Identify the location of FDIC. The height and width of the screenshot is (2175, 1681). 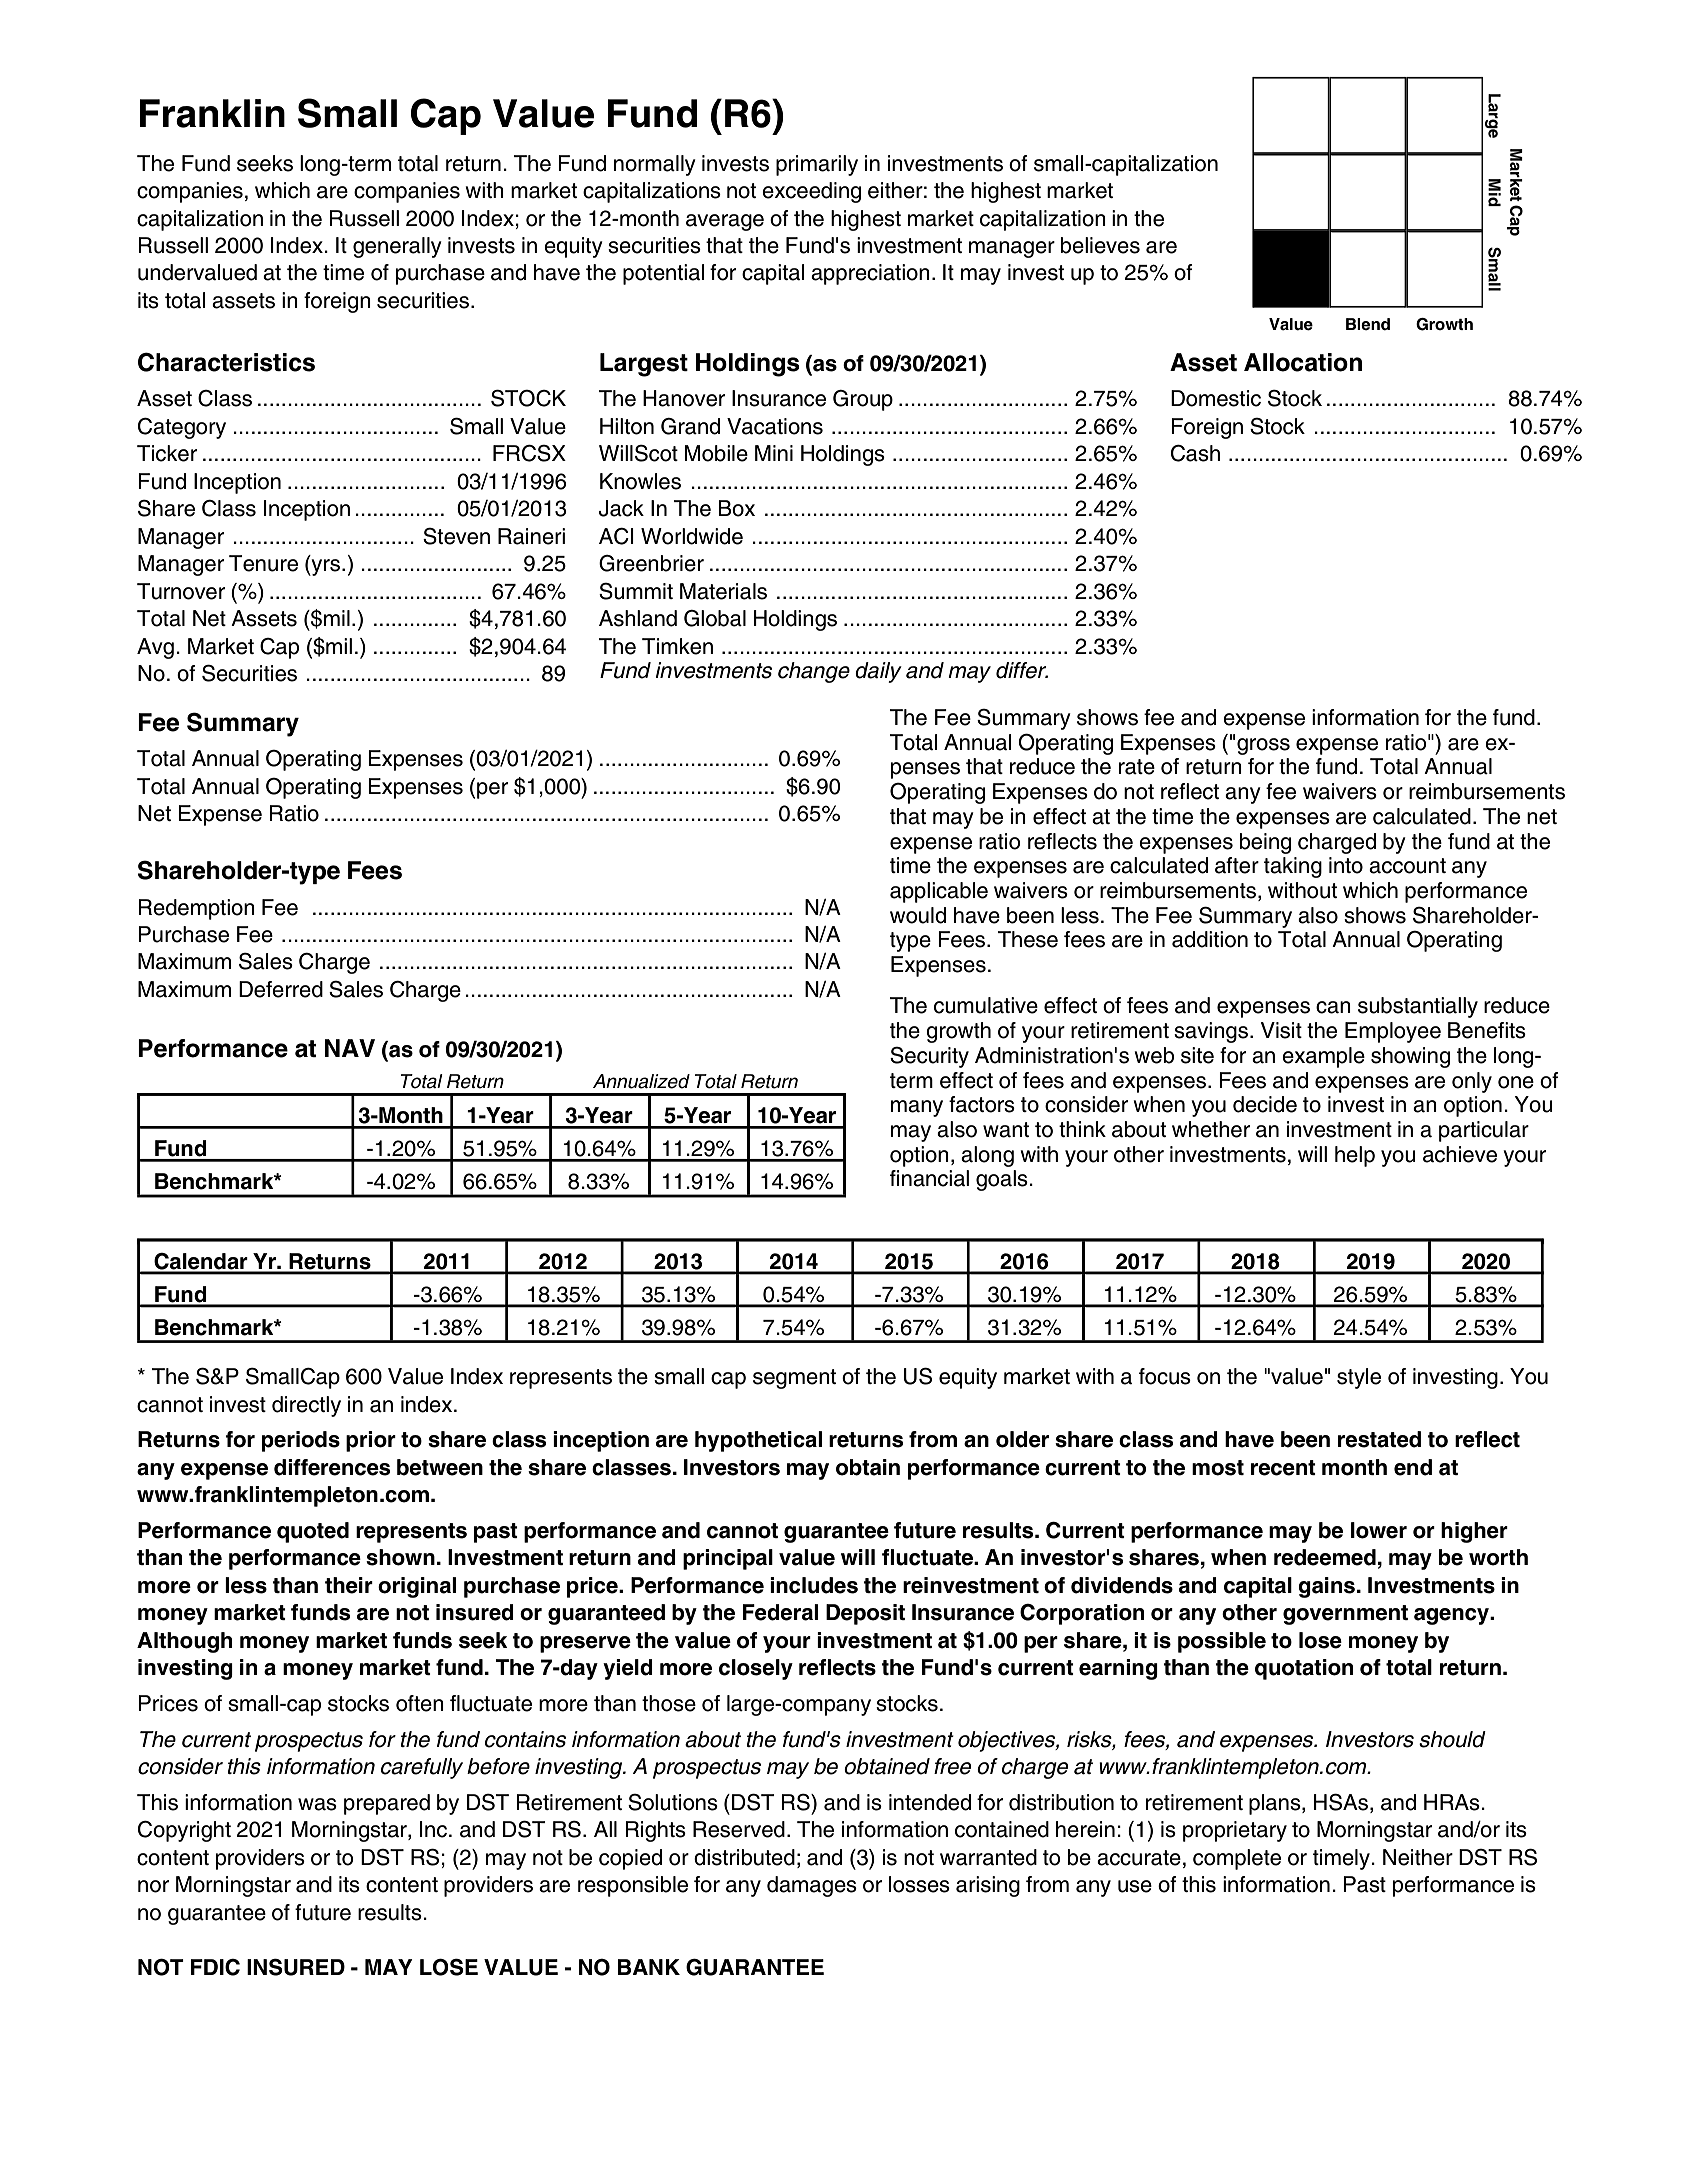
(215, 1967).
